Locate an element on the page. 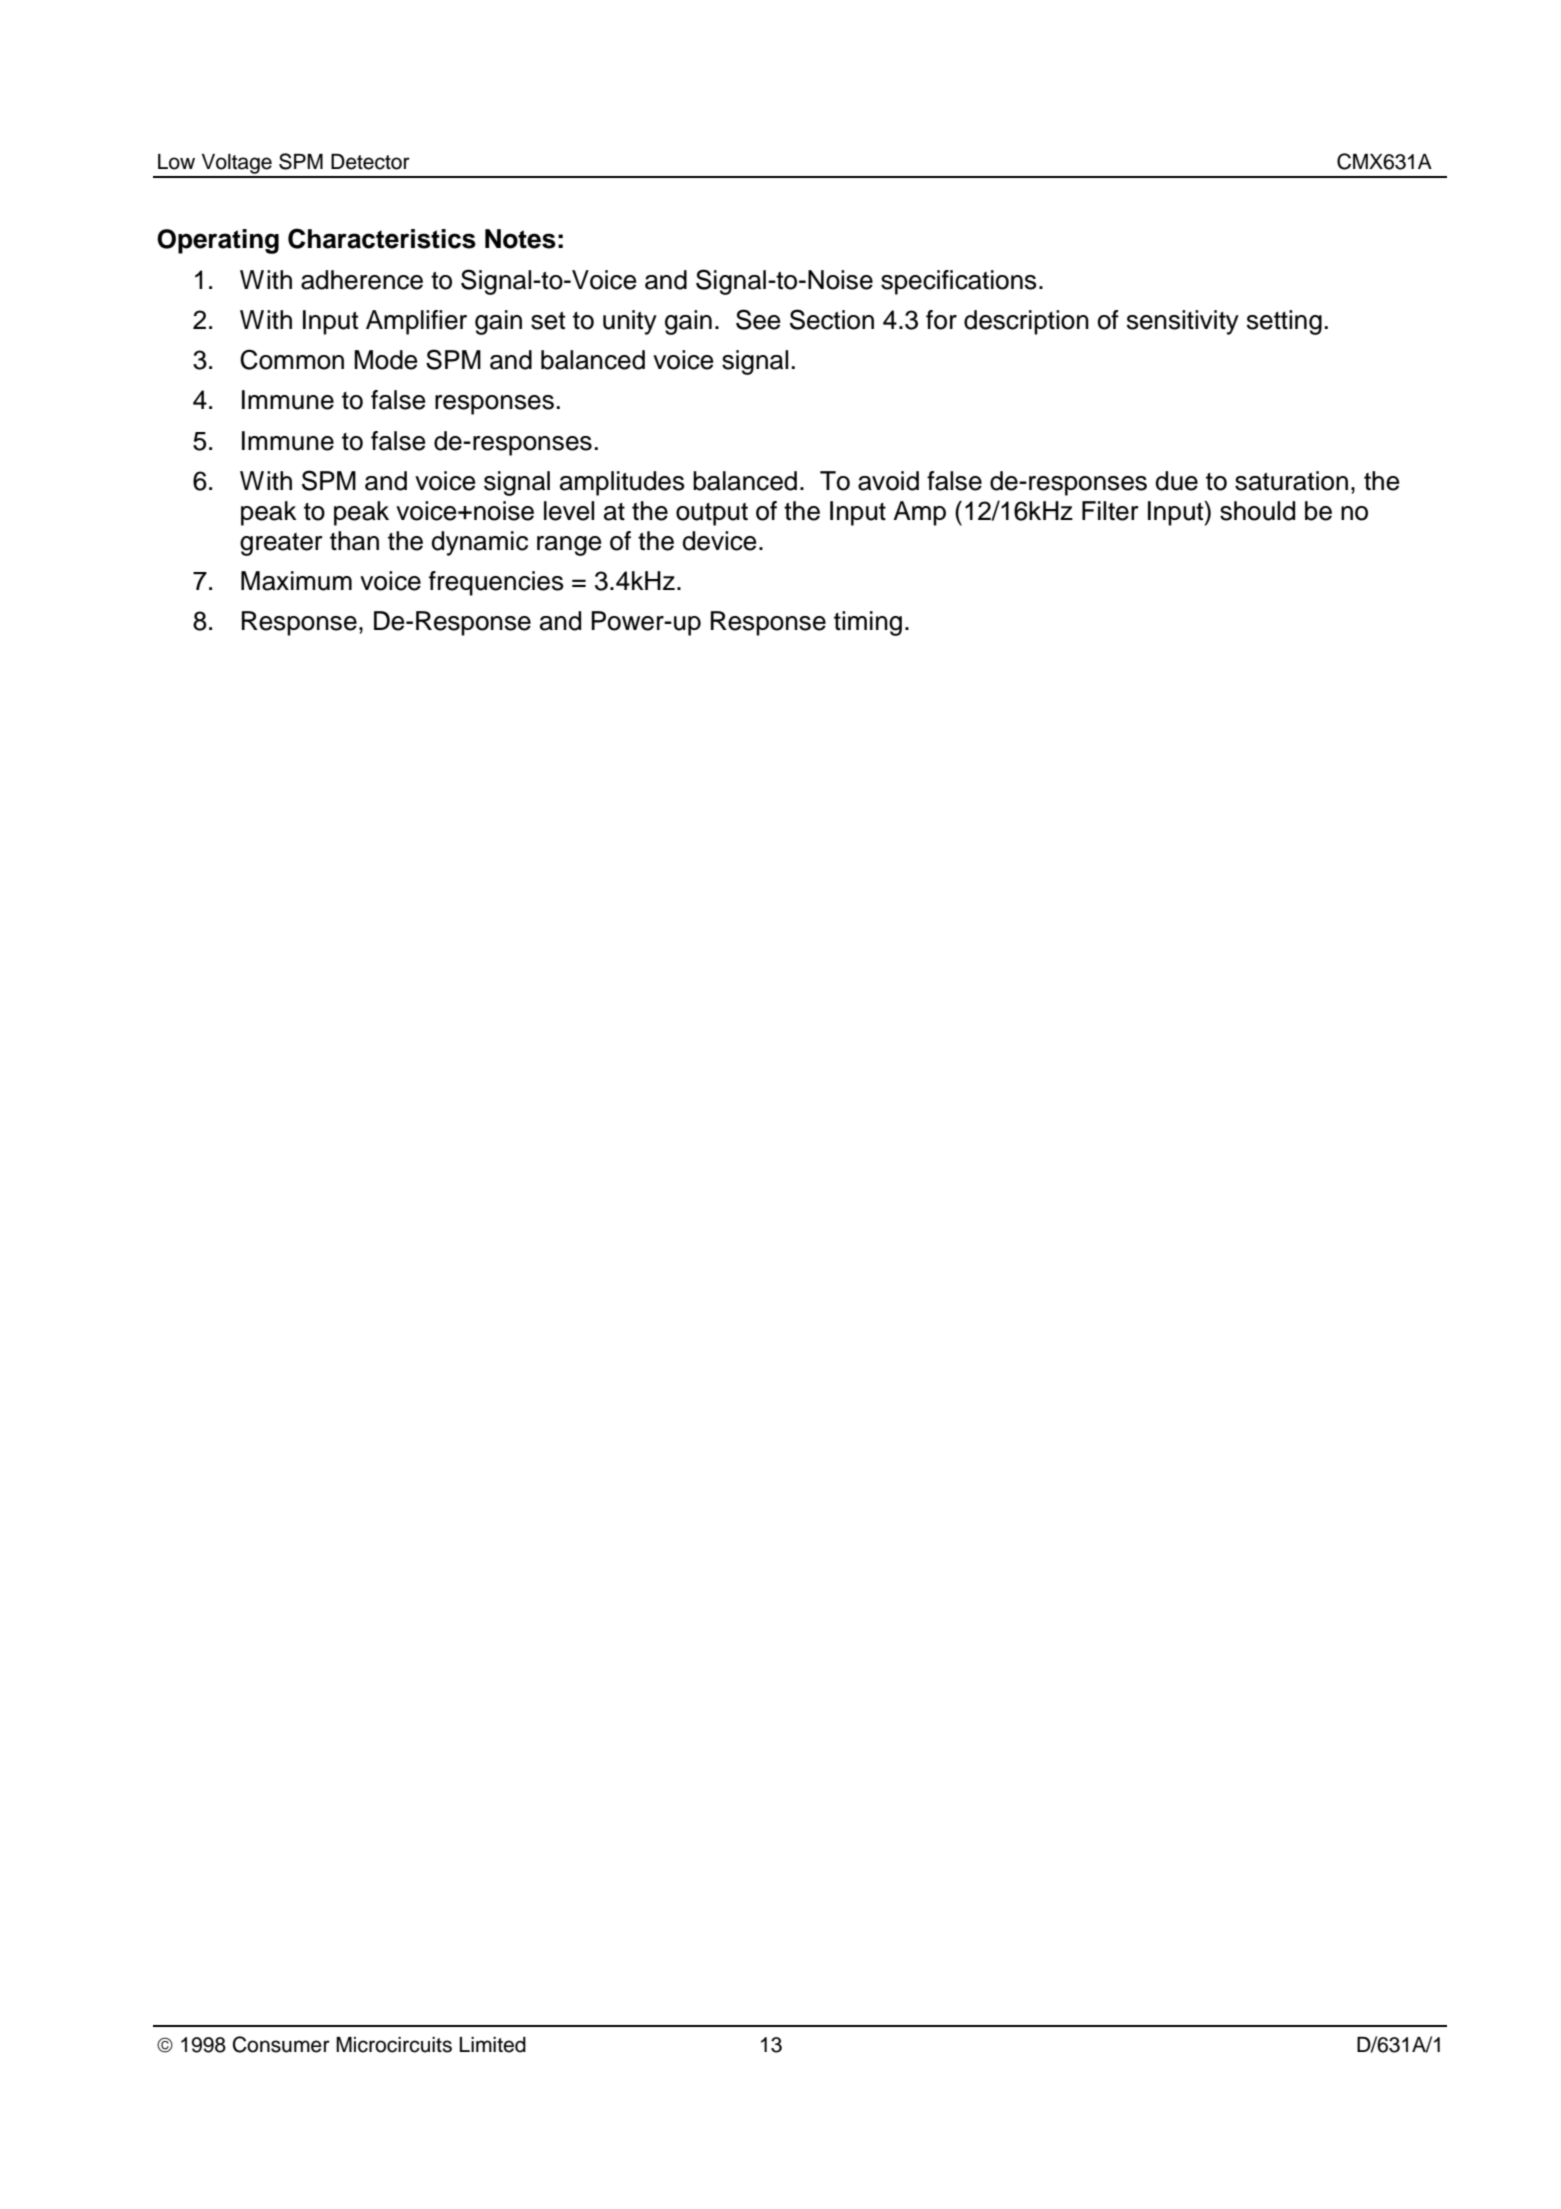  device is located at coordinates (719, 541).
